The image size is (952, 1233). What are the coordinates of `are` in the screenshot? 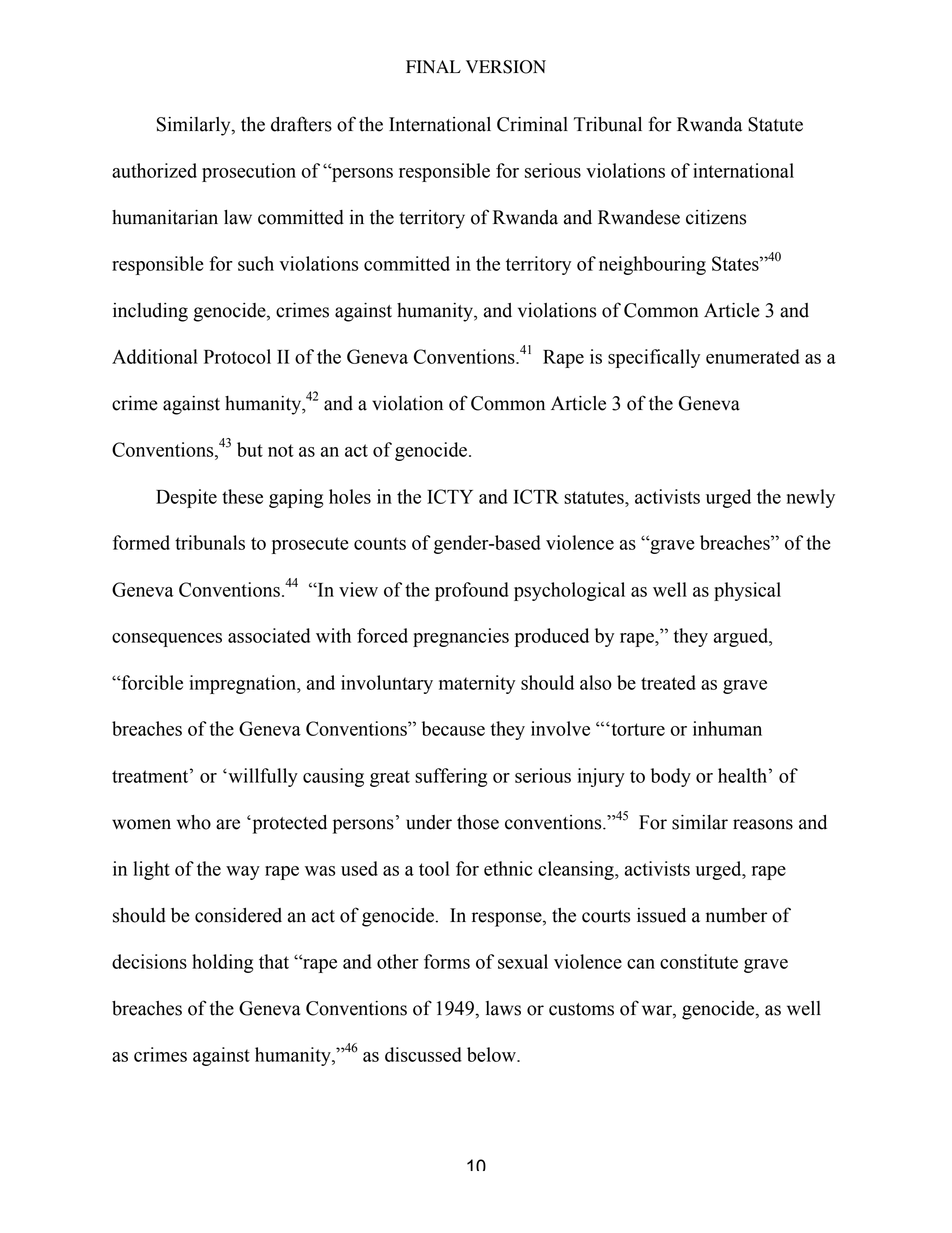 It's located at (228, 824).
